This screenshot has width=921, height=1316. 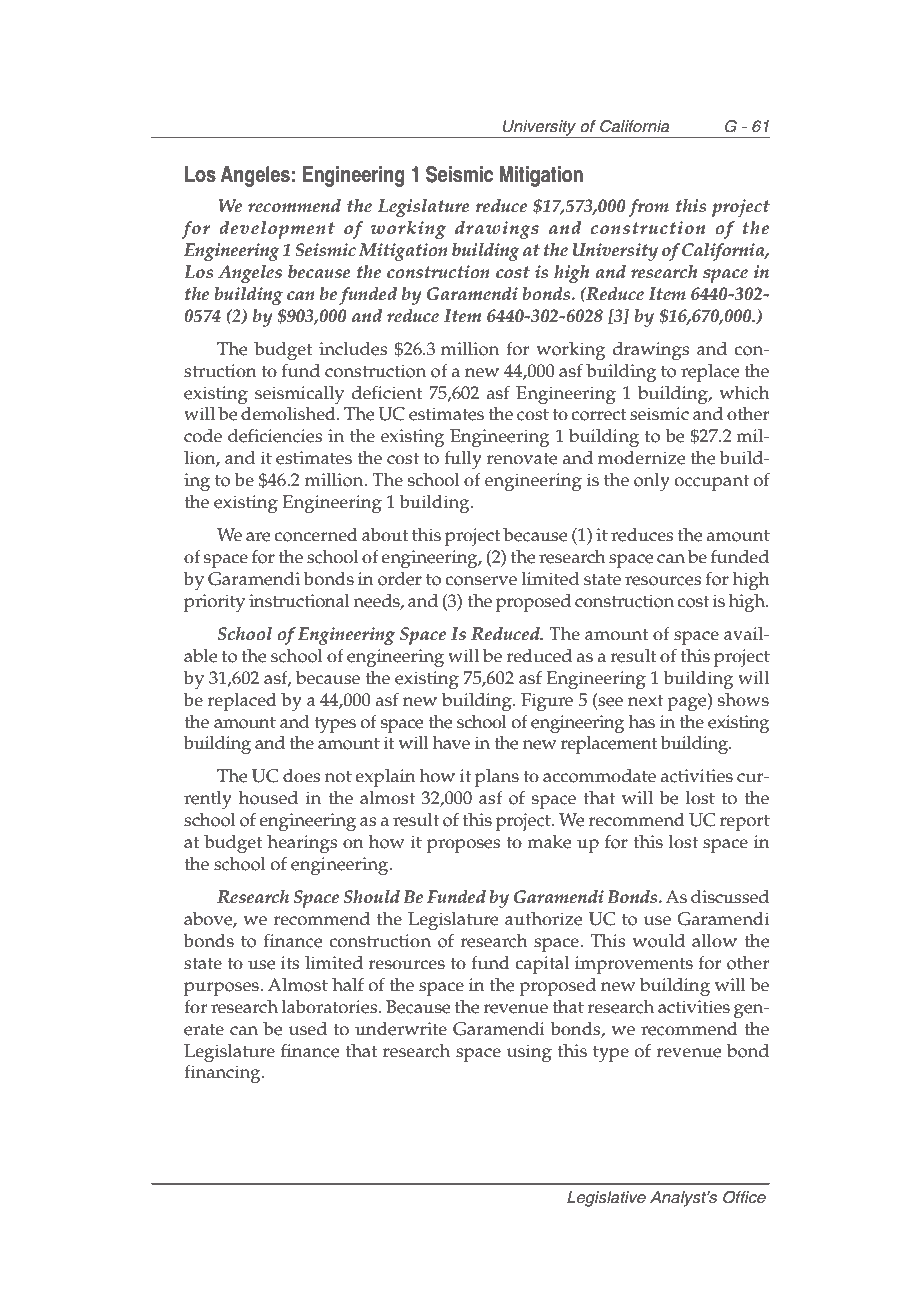 I want to click on priority, so click(x=214, y=603).
